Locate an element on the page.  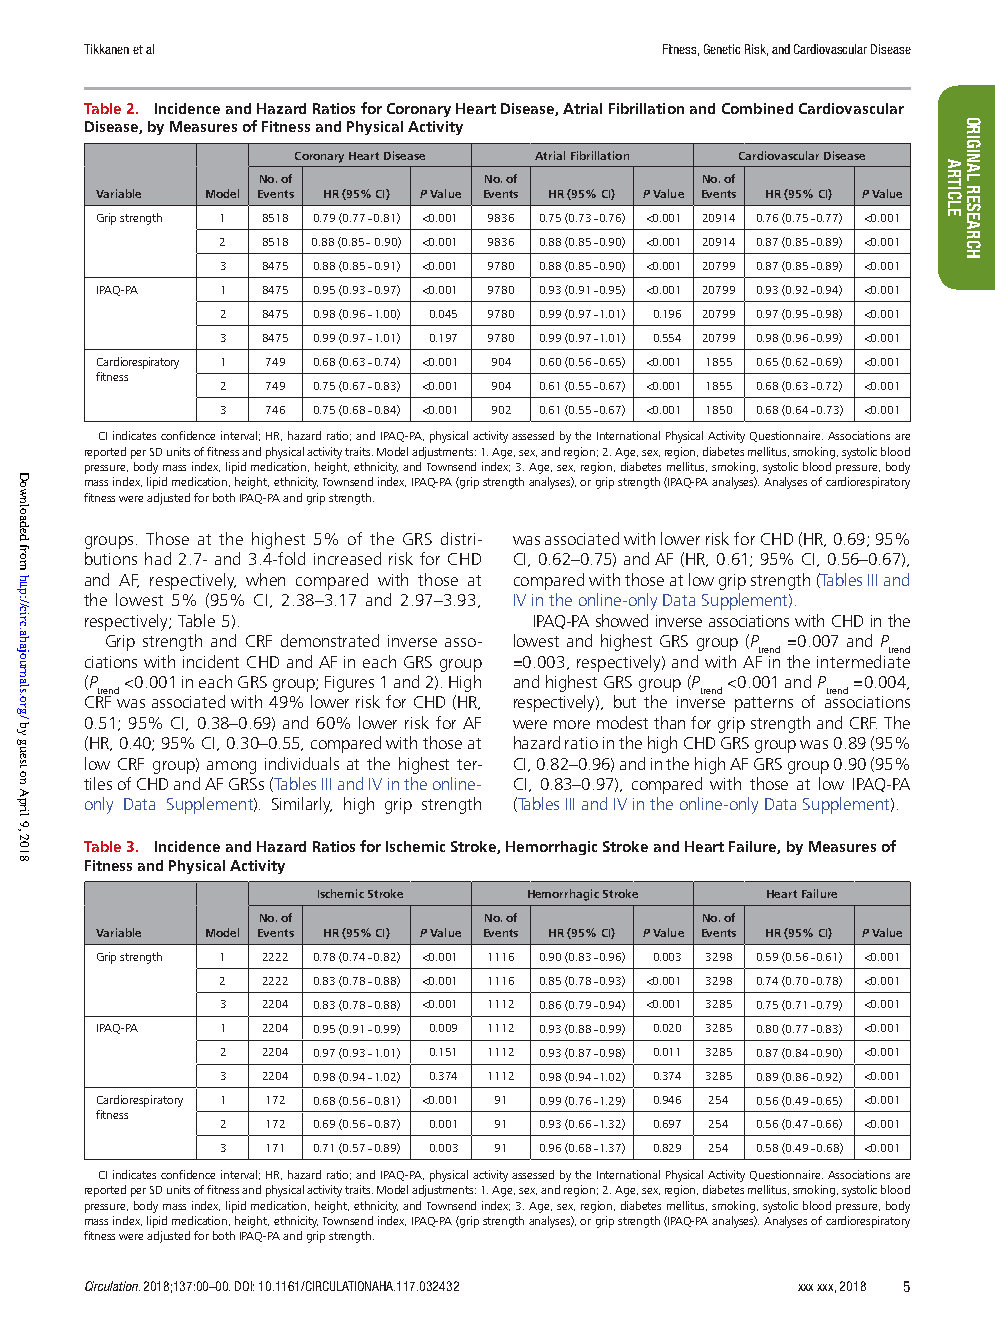
Genetic is located at coordinates (722, 49).
